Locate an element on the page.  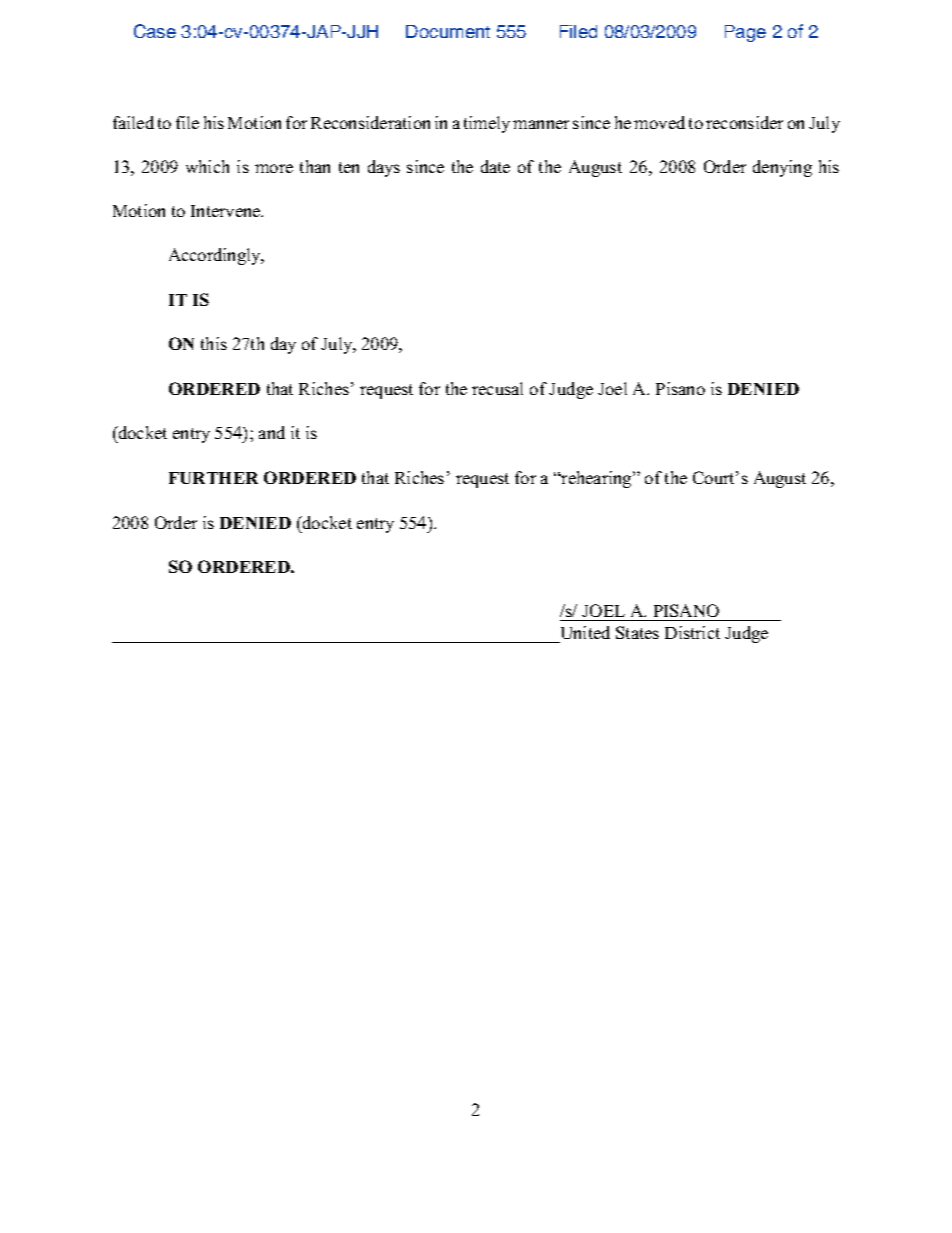
Document is located at coordinates (448, 31).
